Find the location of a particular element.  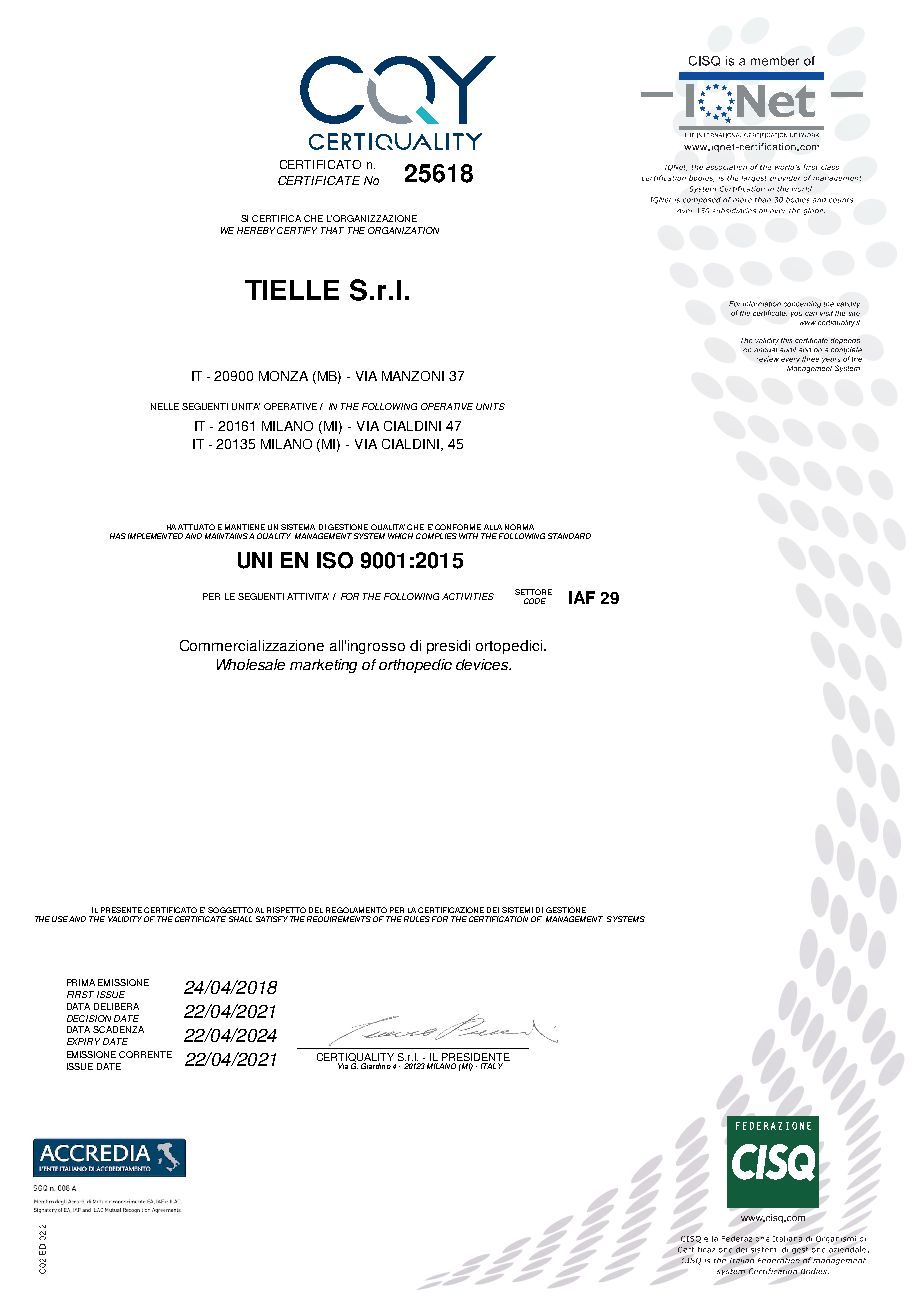

THAT is located at coordinates (332, 230).
